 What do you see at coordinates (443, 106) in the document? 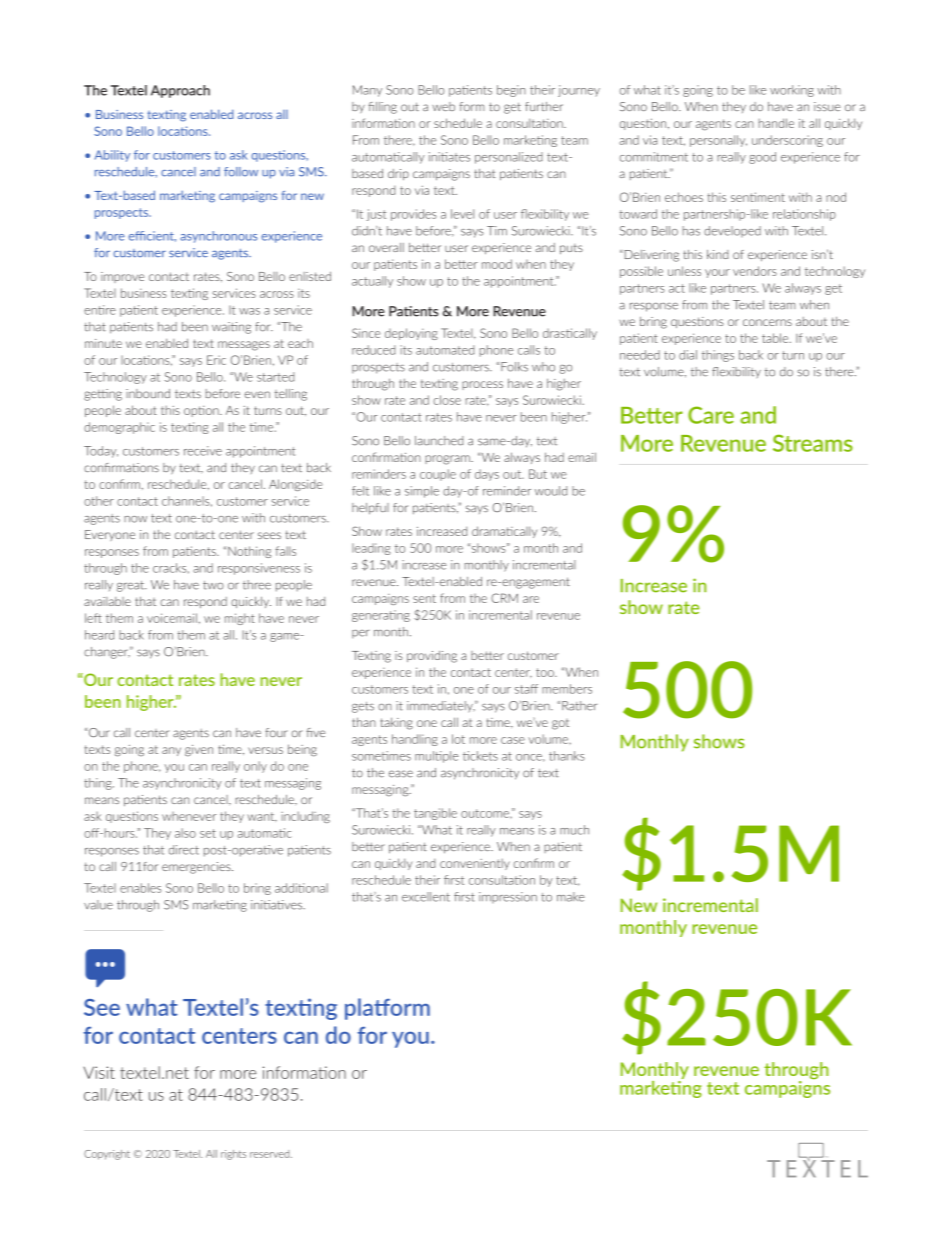
I see `web` at bounding box center [443, 106].
